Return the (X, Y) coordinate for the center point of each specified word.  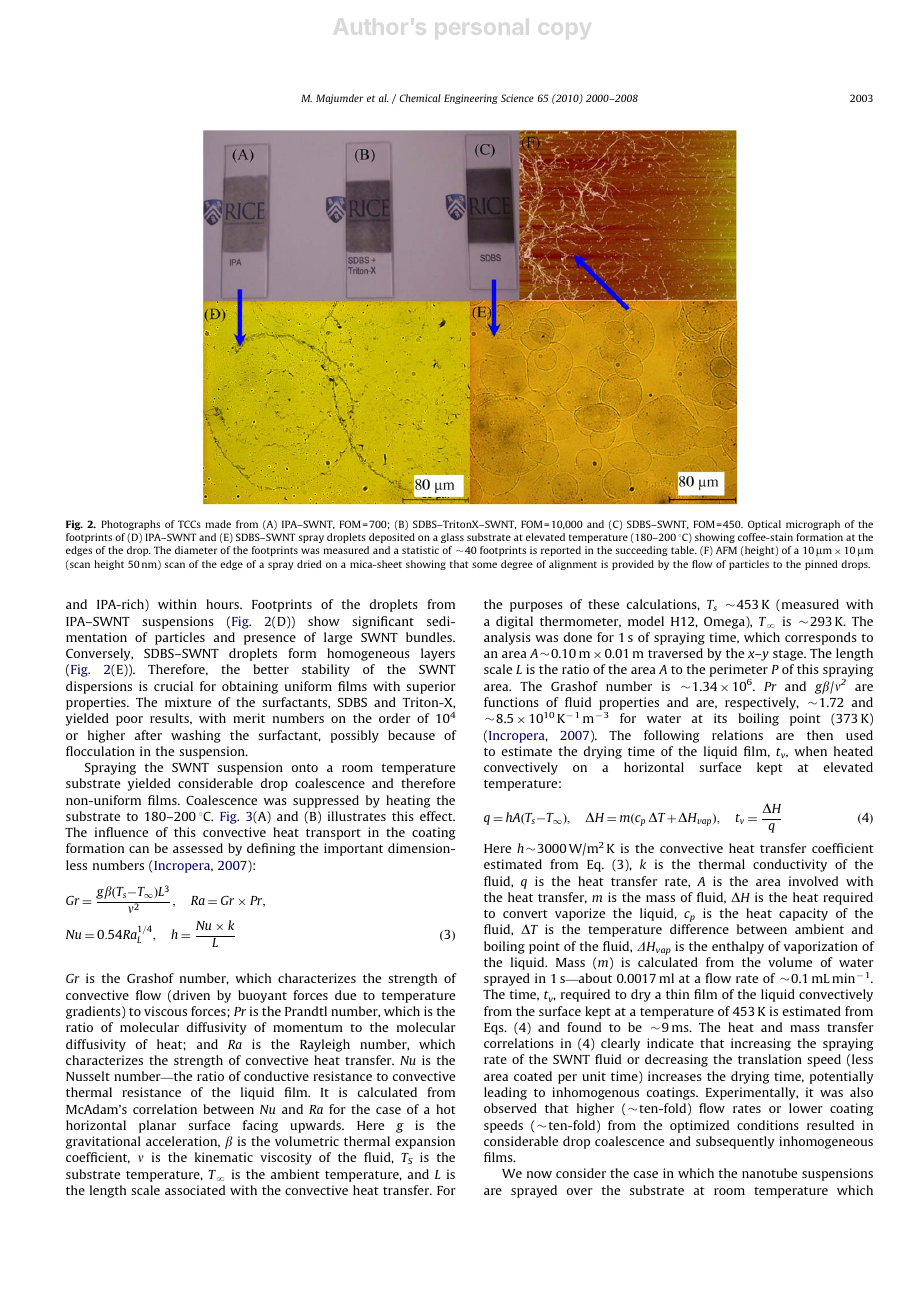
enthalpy (738, 947)
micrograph (813, 525)
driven (191, 995)
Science (517, 98)
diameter (196, 550)
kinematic (224, 1157)
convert (525, 914)
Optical (764, 525)
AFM (726, 550)
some (484, 565)
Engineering (471, 99)
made (218, 524)
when (810, 751)
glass (452, 538)
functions (511, 702)
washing (196, 736)
